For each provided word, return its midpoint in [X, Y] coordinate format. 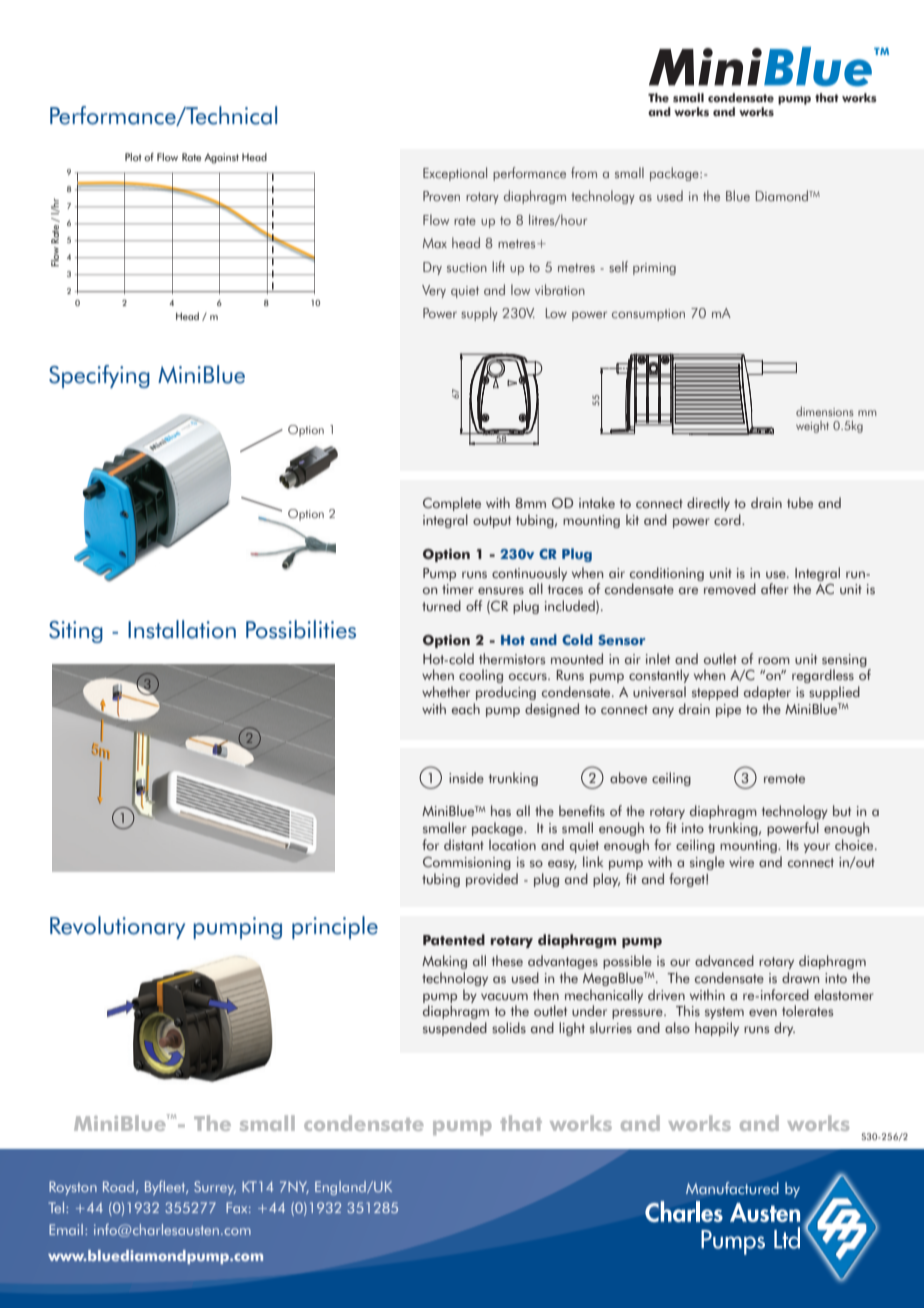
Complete [452, 504]
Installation [182, 629]
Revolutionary [117, 927]
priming [654, 269]
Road [118, 1186]
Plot [133, 157]
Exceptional [455, 174]
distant [464, 845]
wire [741, 862]
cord [728, 519]
